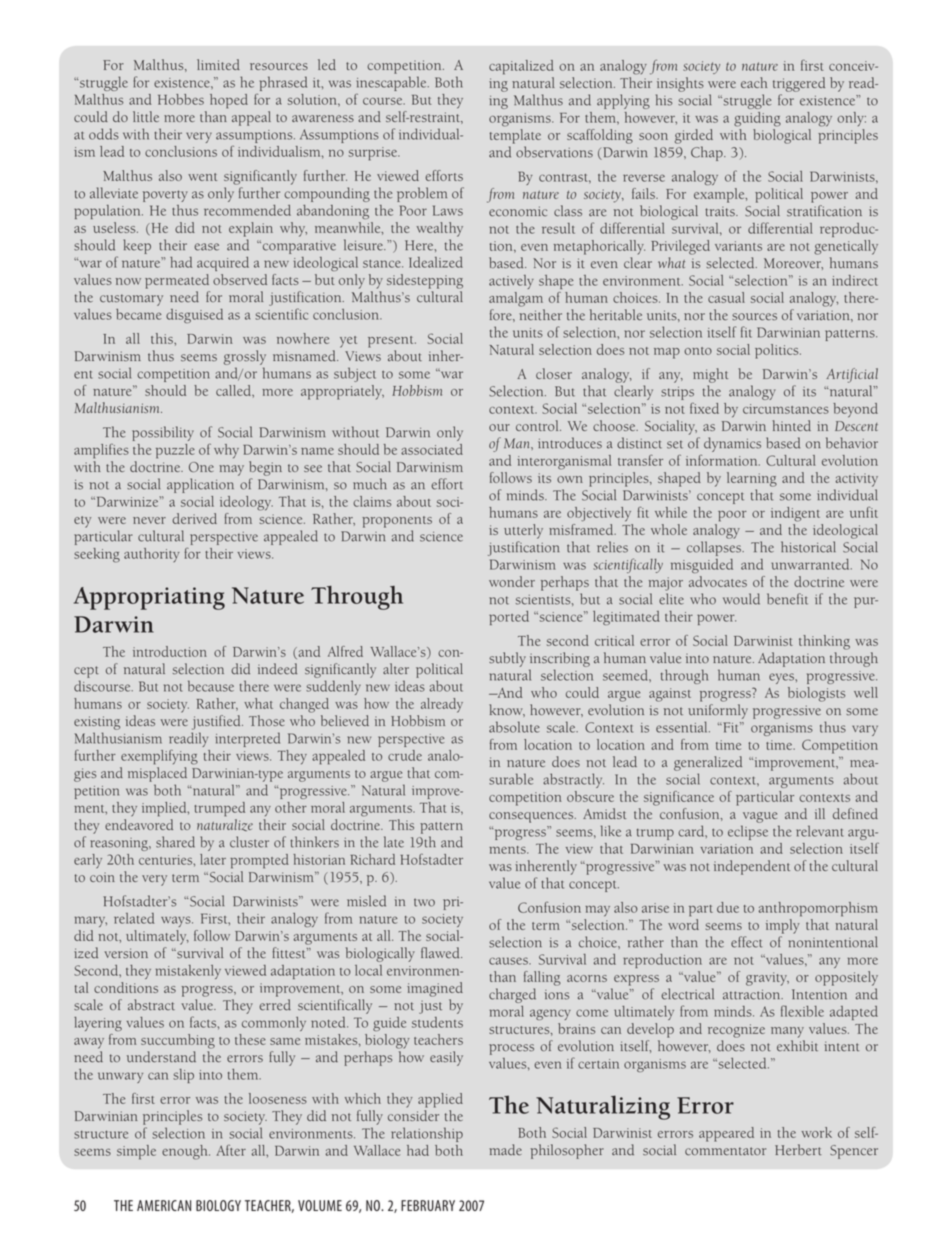 This screenshot has width=952, height=1256. What do you see at coordinates (507, 659) in the screenshot?
I see `subtly` at bounding box center [507, 659].
